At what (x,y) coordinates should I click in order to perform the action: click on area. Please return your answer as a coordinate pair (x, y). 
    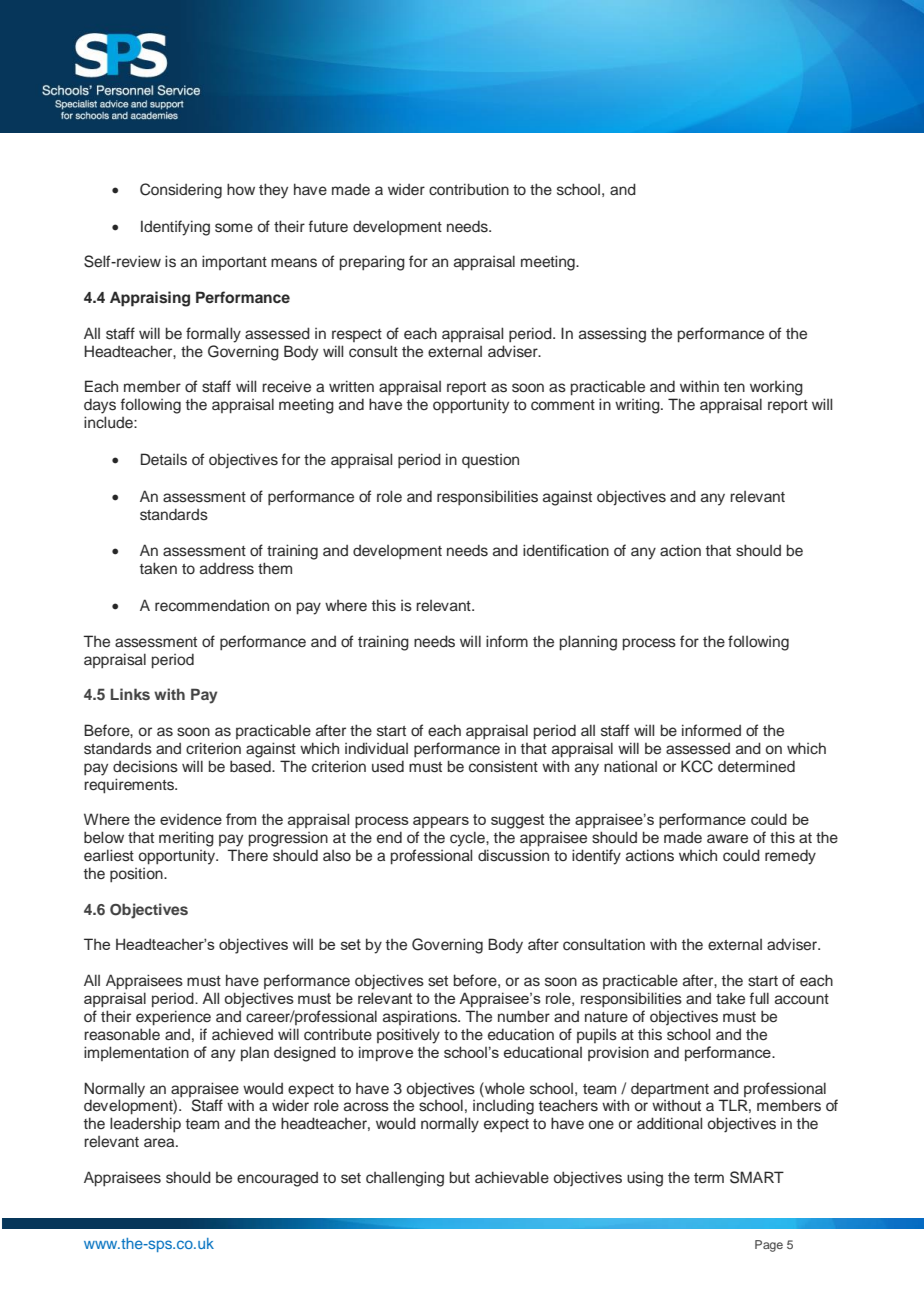
    Looking at the image, I should click on (160, 1143).
